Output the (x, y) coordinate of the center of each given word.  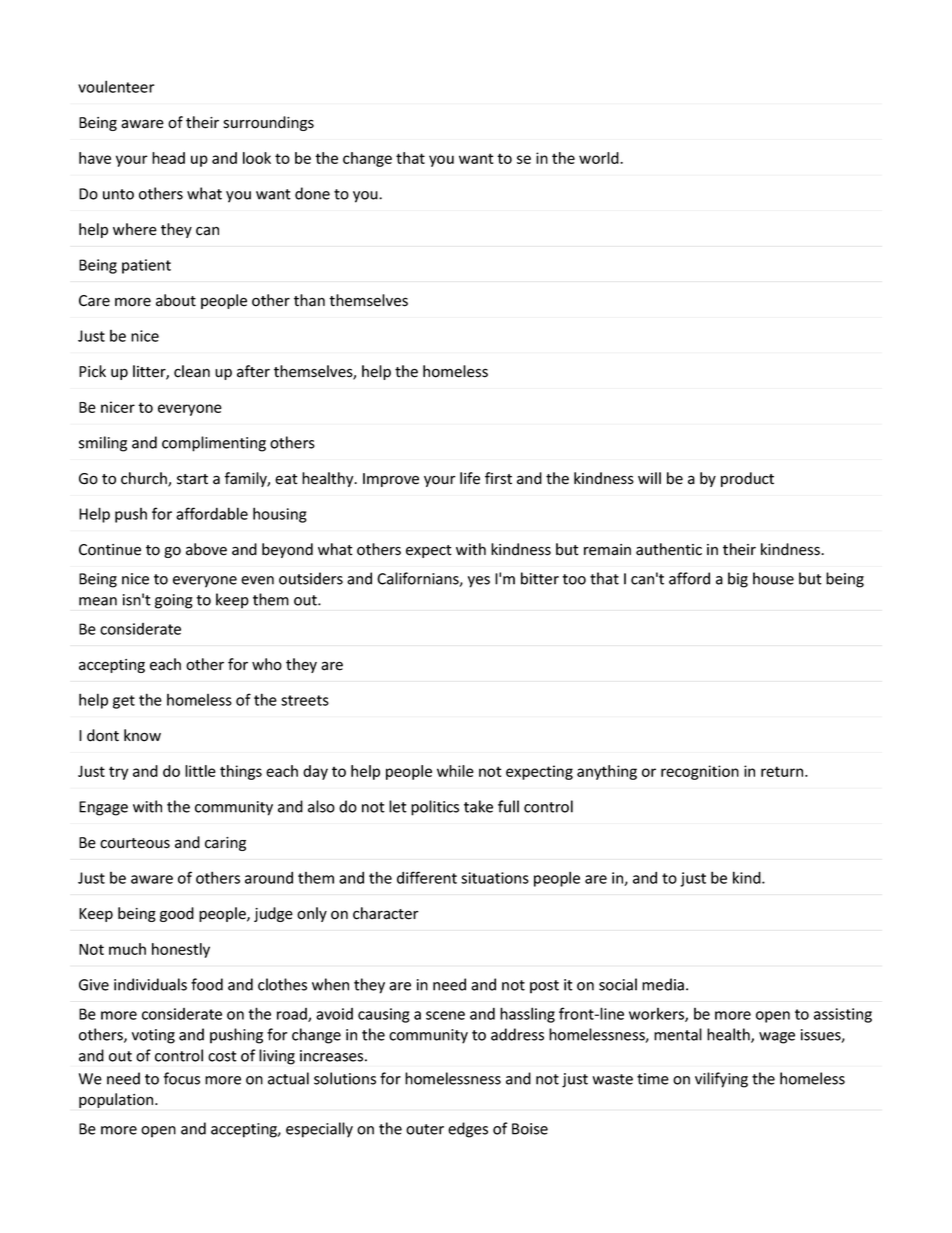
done (312, 193)
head (168, 158)
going (174, 601)
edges (468, 1130)
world (600, 158)
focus (182, 1078)
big (738, 580)
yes (479, 582)
